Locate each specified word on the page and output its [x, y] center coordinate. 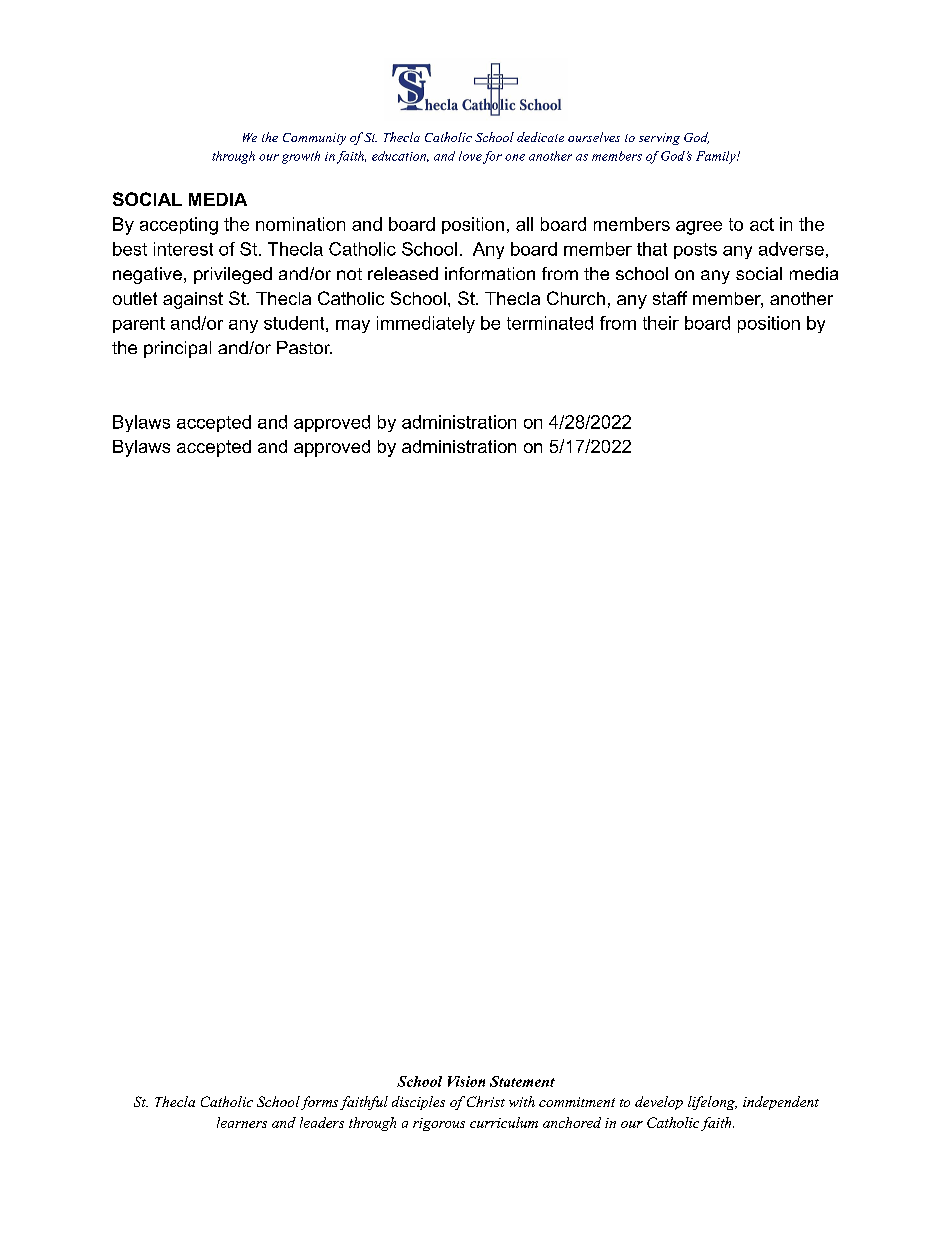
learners [242, 1122]
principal [177, 349]
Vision [466, 1081]
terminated [550, 323]
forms [319, 1103]
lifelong [712, 1103]
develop [659, 1103]
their [661, 323]
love [470, 156]
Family [717, 157]
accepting [179, 226]
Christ [486, 1101]
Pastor [304, 347]
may [353, 326]
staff [670, 298]
